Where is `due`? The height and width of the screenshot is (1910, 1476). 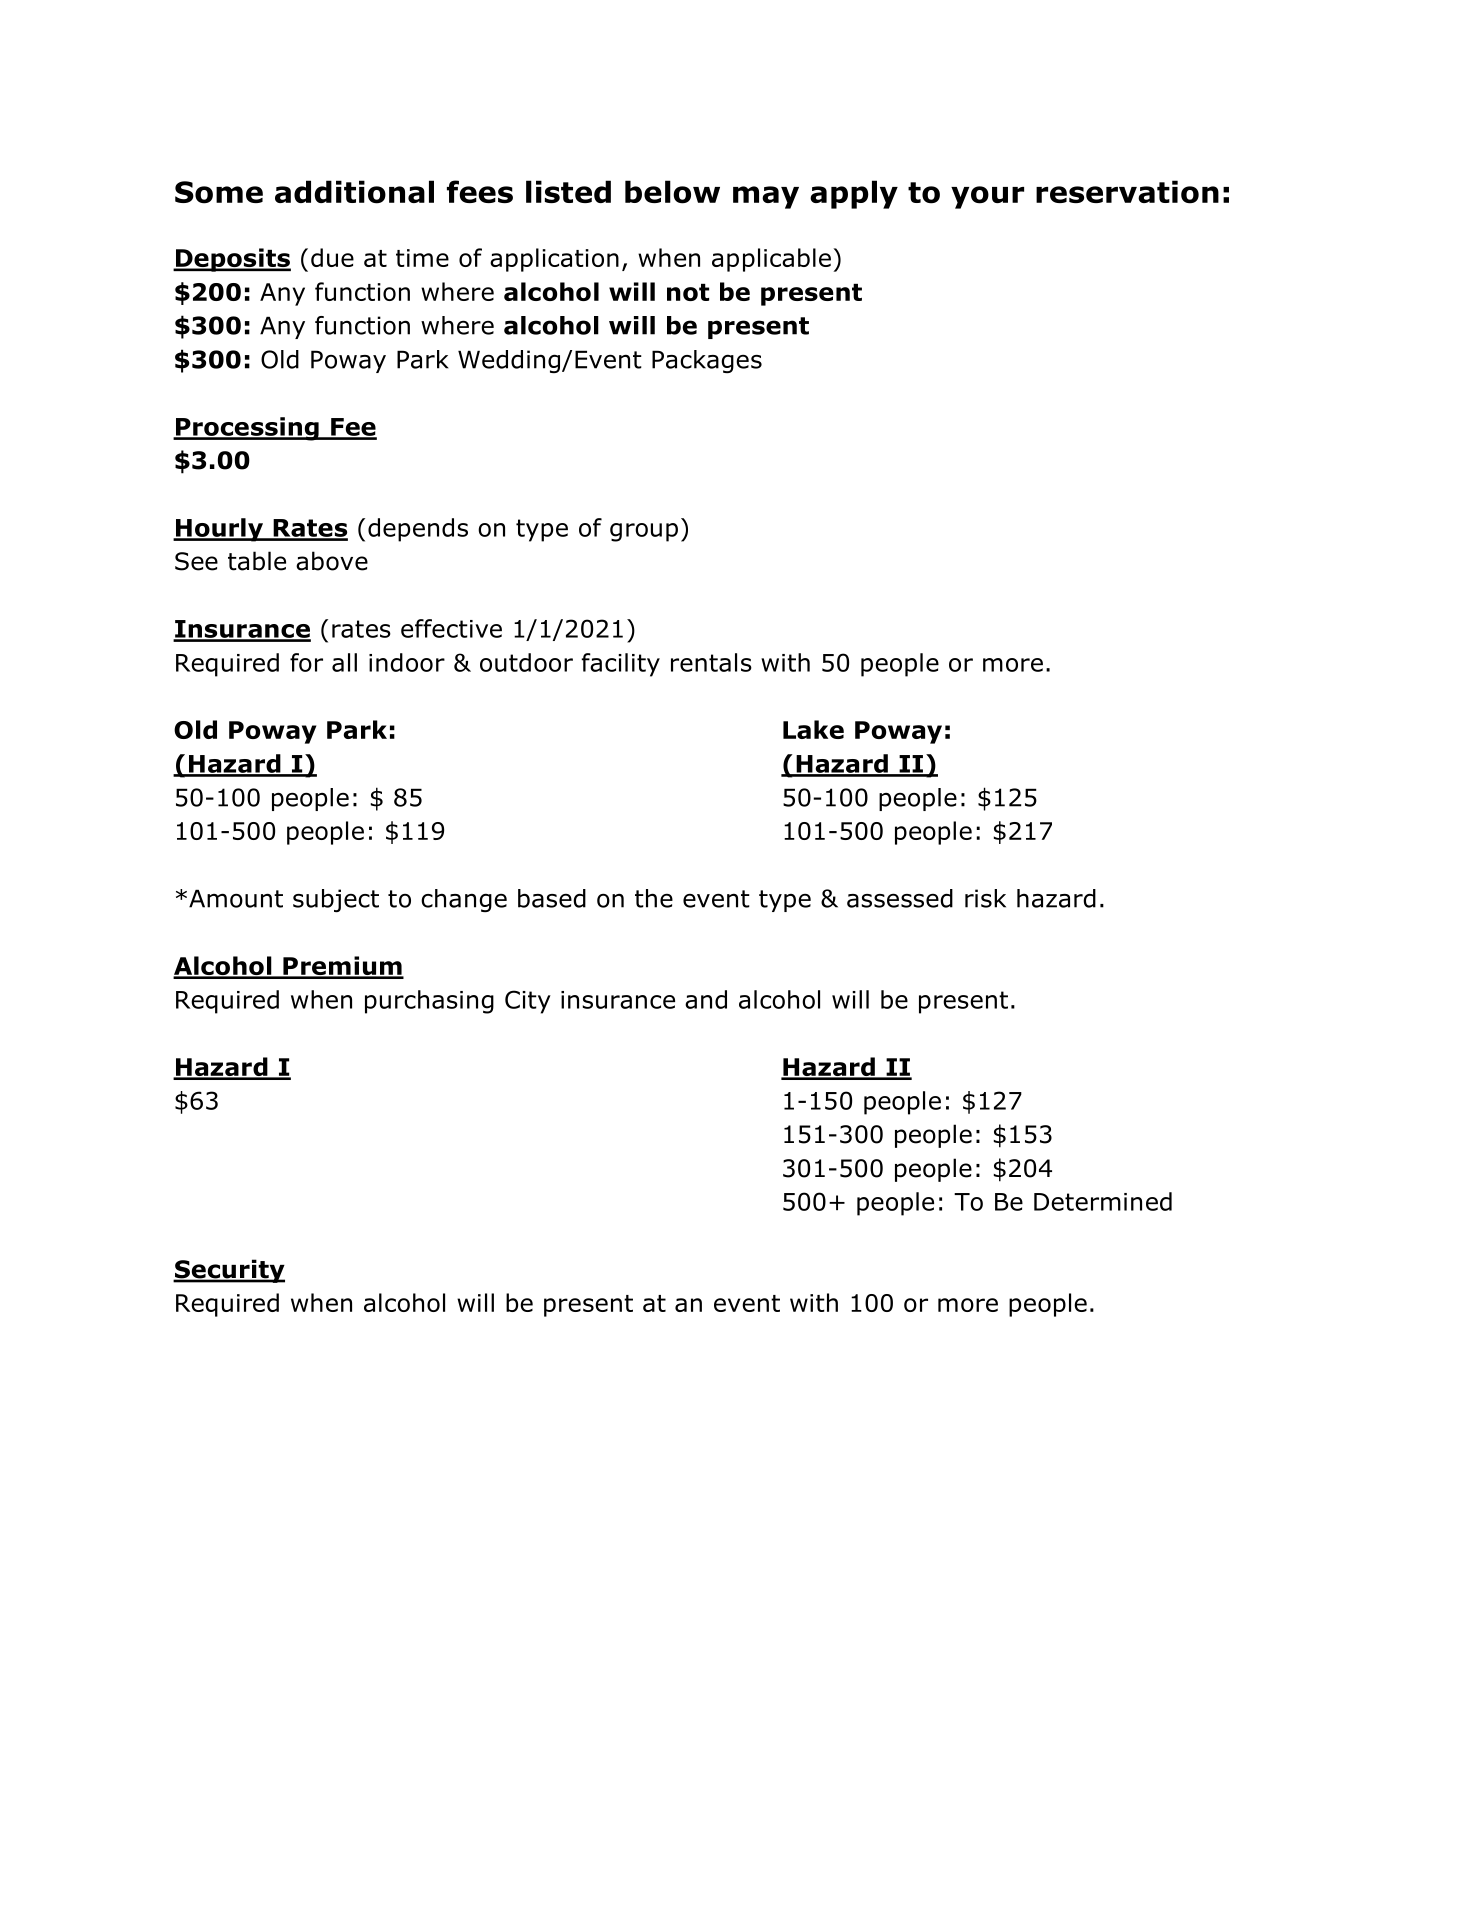 due is located at coordinates (332, 257).
